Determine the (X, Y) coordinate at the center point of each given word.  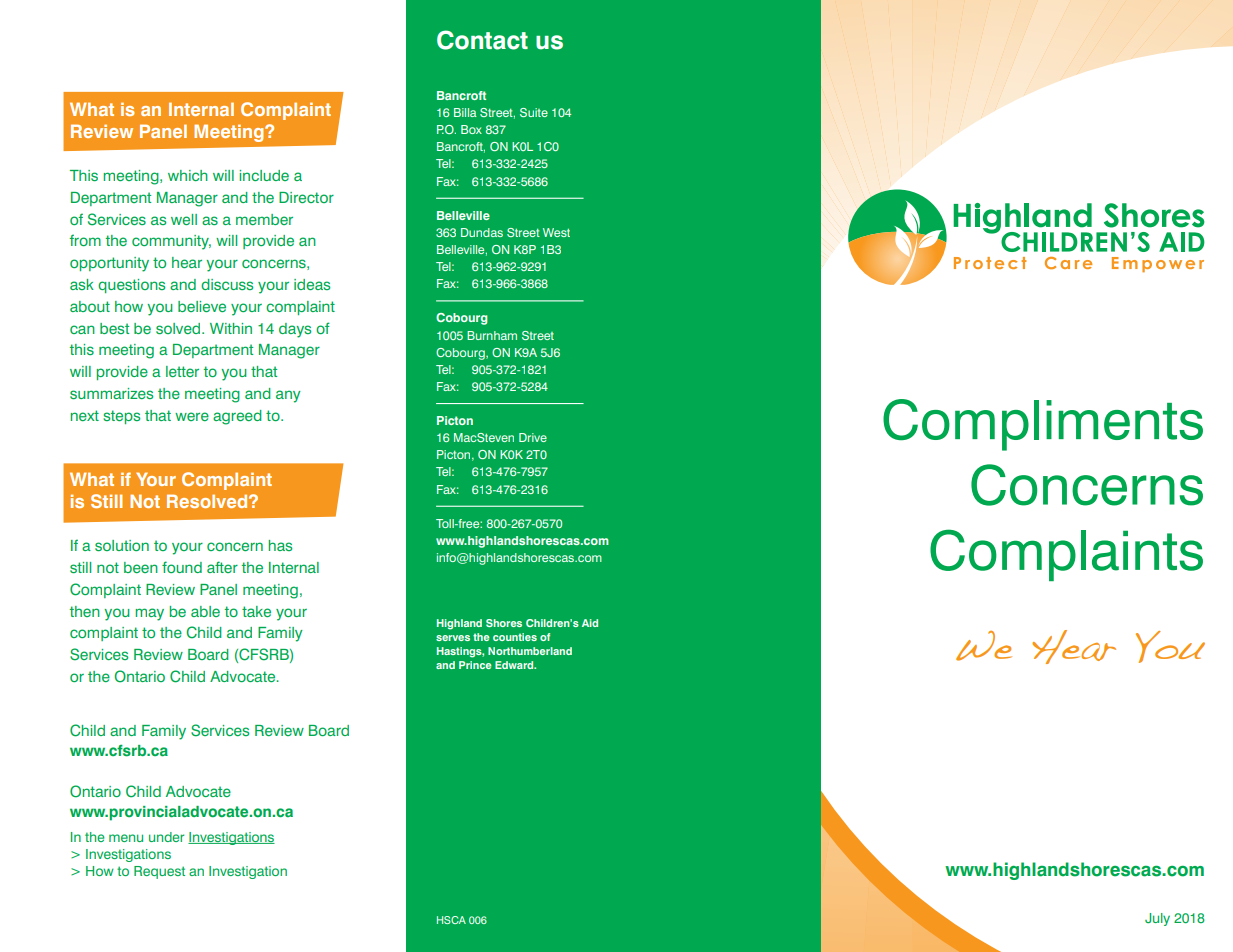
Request (159, 872)
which (188, 175)
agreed (237, 417)
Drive (533, 437)
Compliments (1043, 425)
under (166, 837)
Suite (534, 112)
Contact (482, 40)
